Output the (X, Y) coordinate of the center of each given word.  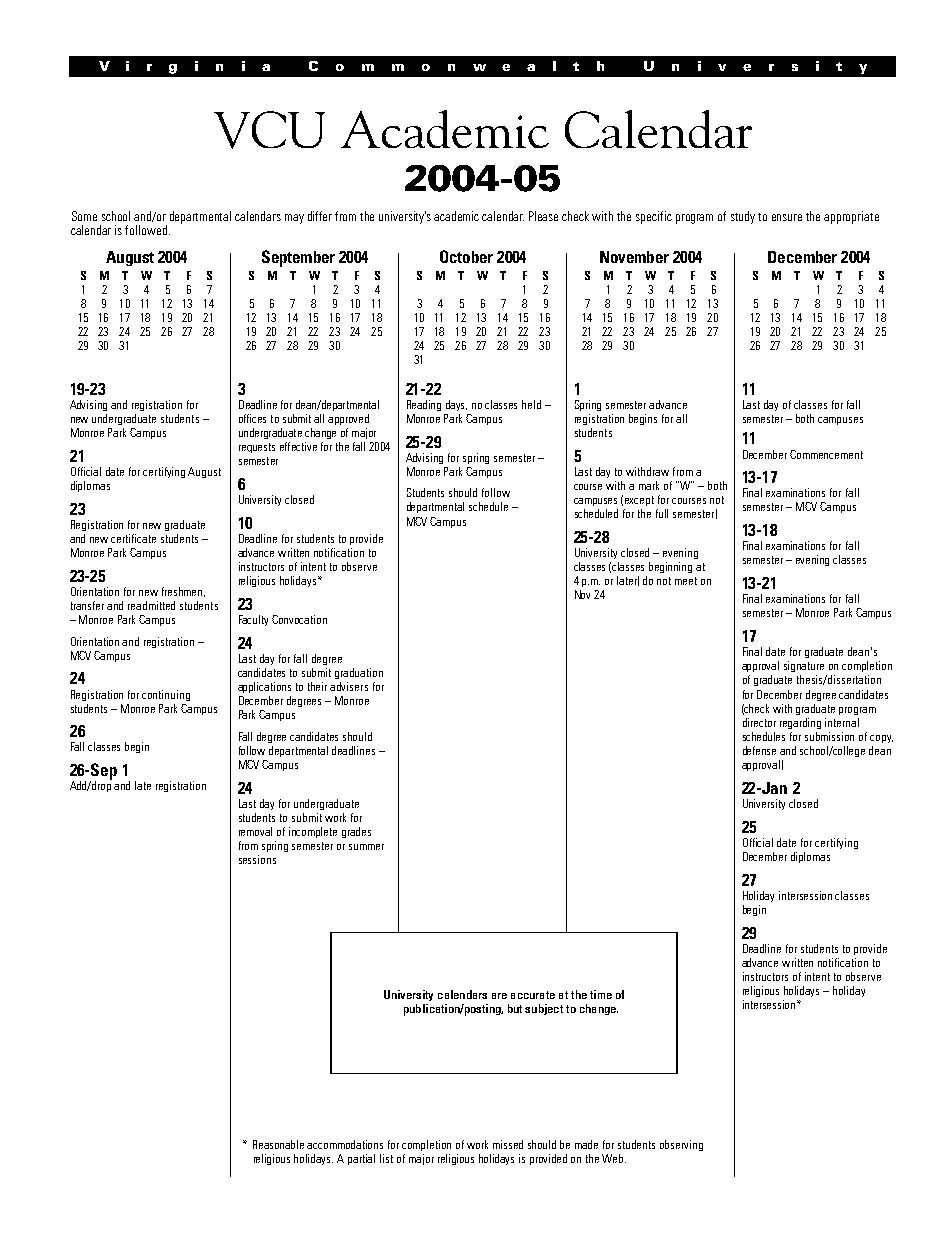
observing (681, 1145)
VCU (269, 130)
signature (804, 666)
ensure (787, 217)
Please (543, 216)
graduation (359, 673)
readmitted (151, 605)
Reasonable (278, 1144)
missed (508, 1144)
